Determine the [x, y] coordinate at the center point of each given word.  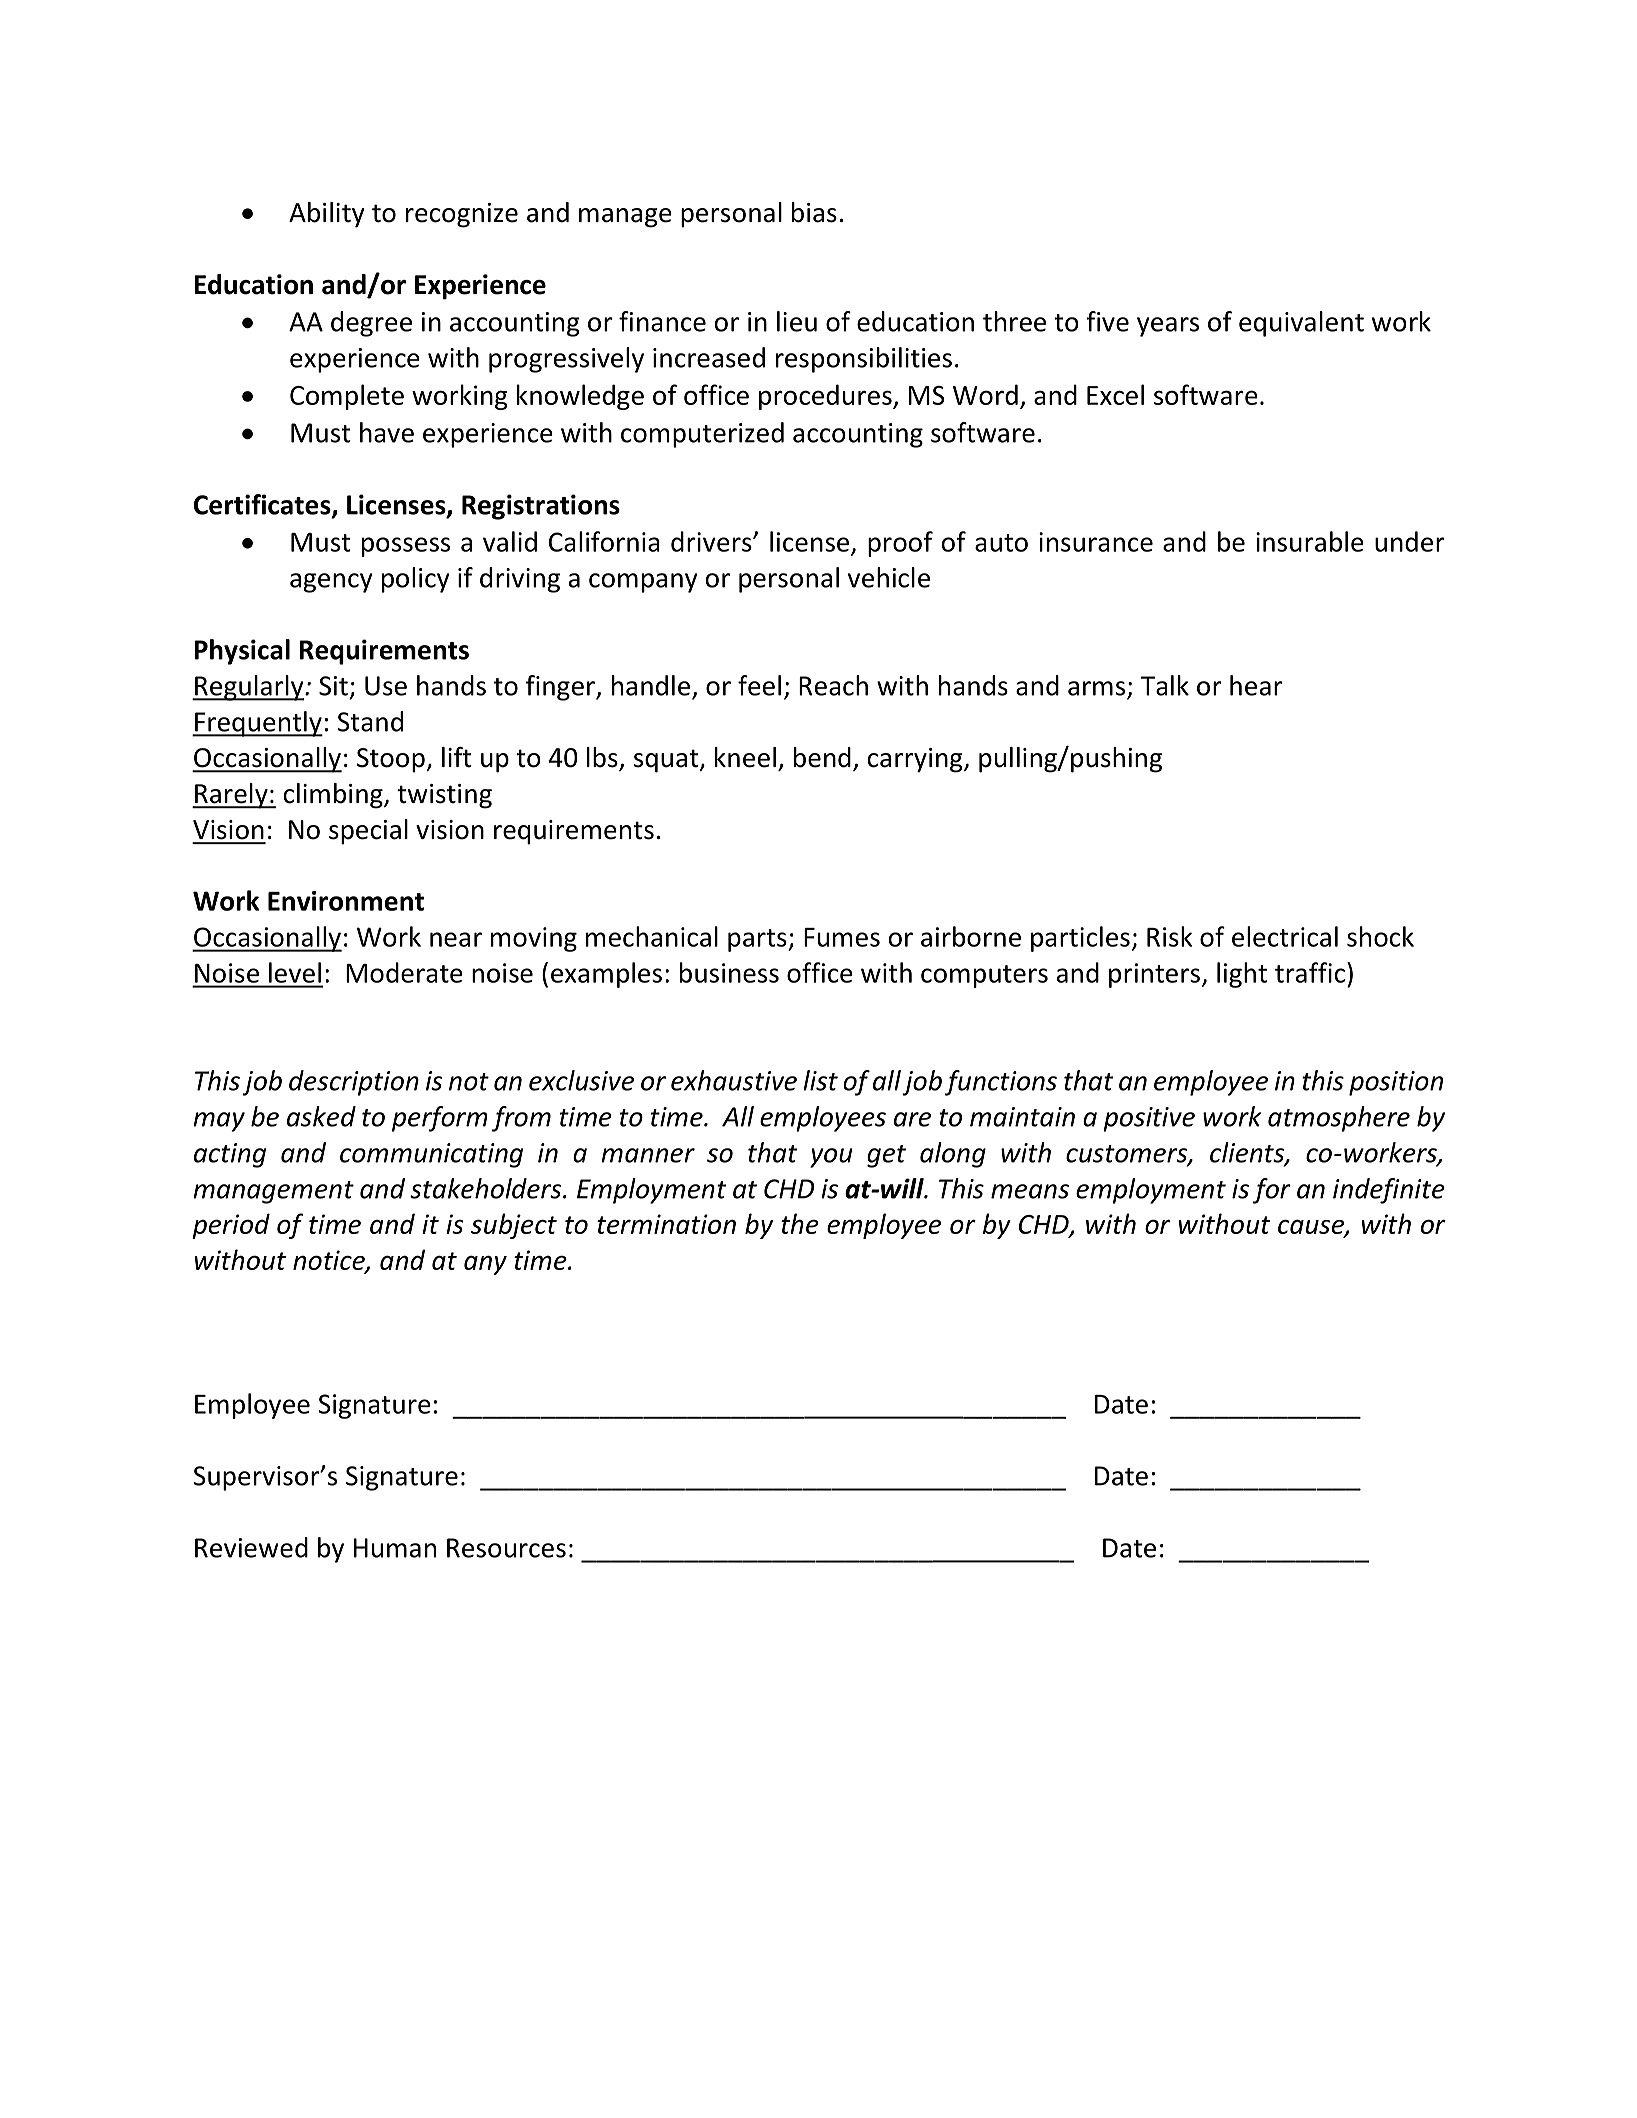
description [354, 1083]
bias [814, 212]
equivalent [1301, 324]
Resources [506, 1548]
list [820, 1080]
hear [1256, 685]
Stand [370, 721]
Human [395, 1548]
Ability [327, 215]
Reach [833, 685]
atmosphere [1339, 1119]
